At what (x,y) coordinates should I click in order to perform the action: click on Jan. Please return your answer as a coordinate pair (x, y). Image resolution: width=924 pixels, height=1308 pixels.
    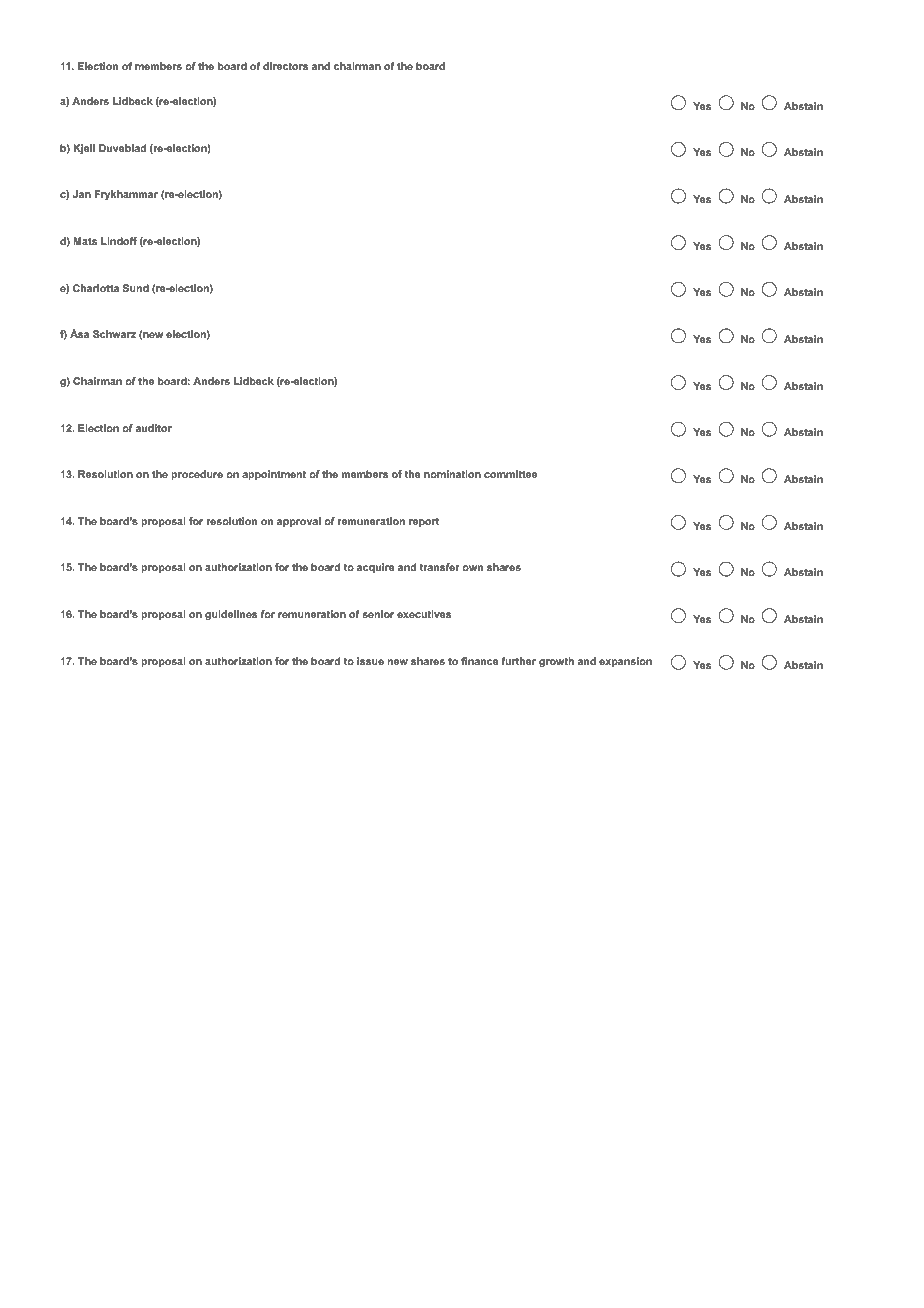
    Looking at the image, I should click on (82, 194).
